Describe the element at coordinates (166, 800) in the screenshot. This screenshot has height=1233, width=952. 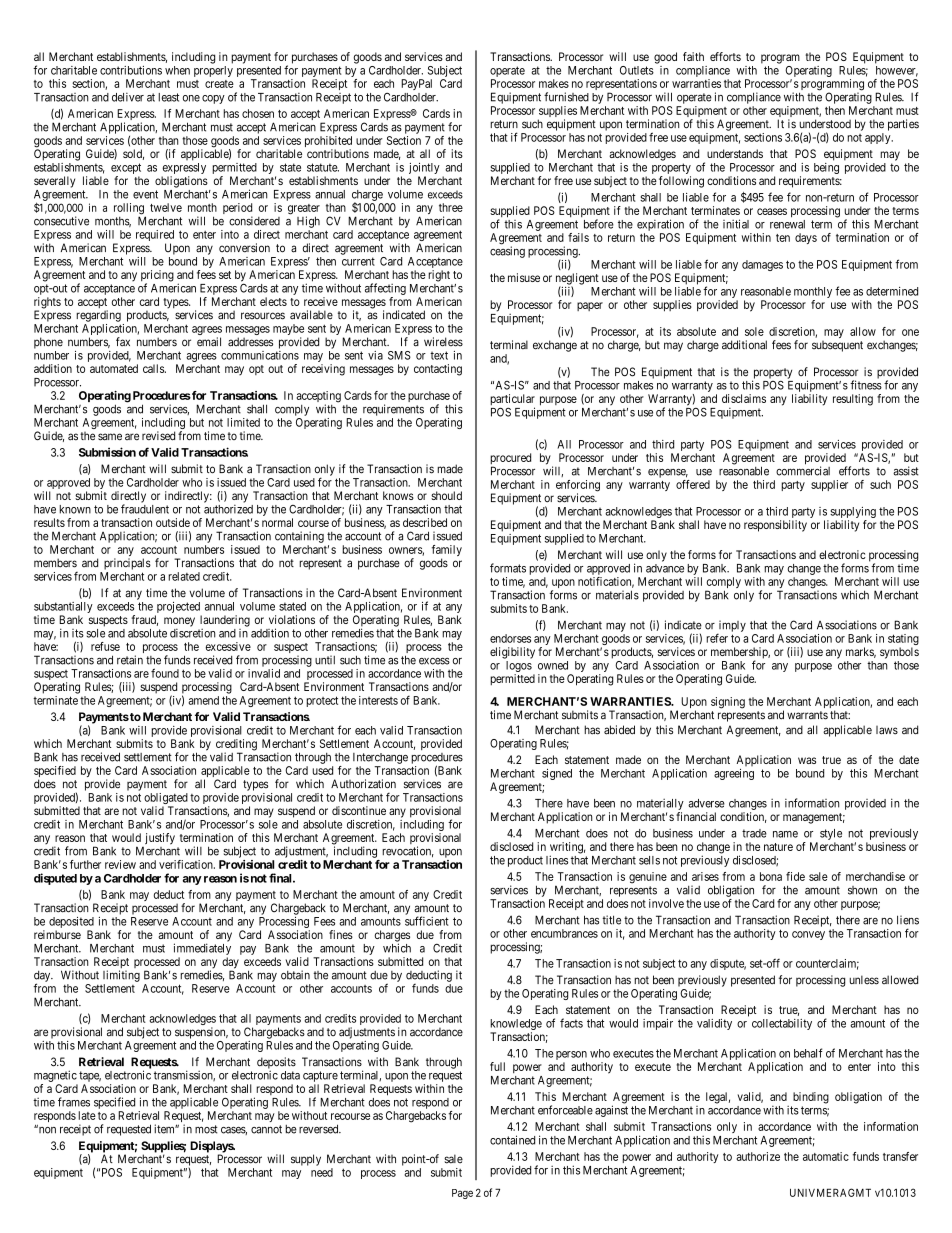
I see `obligated` at that location.
